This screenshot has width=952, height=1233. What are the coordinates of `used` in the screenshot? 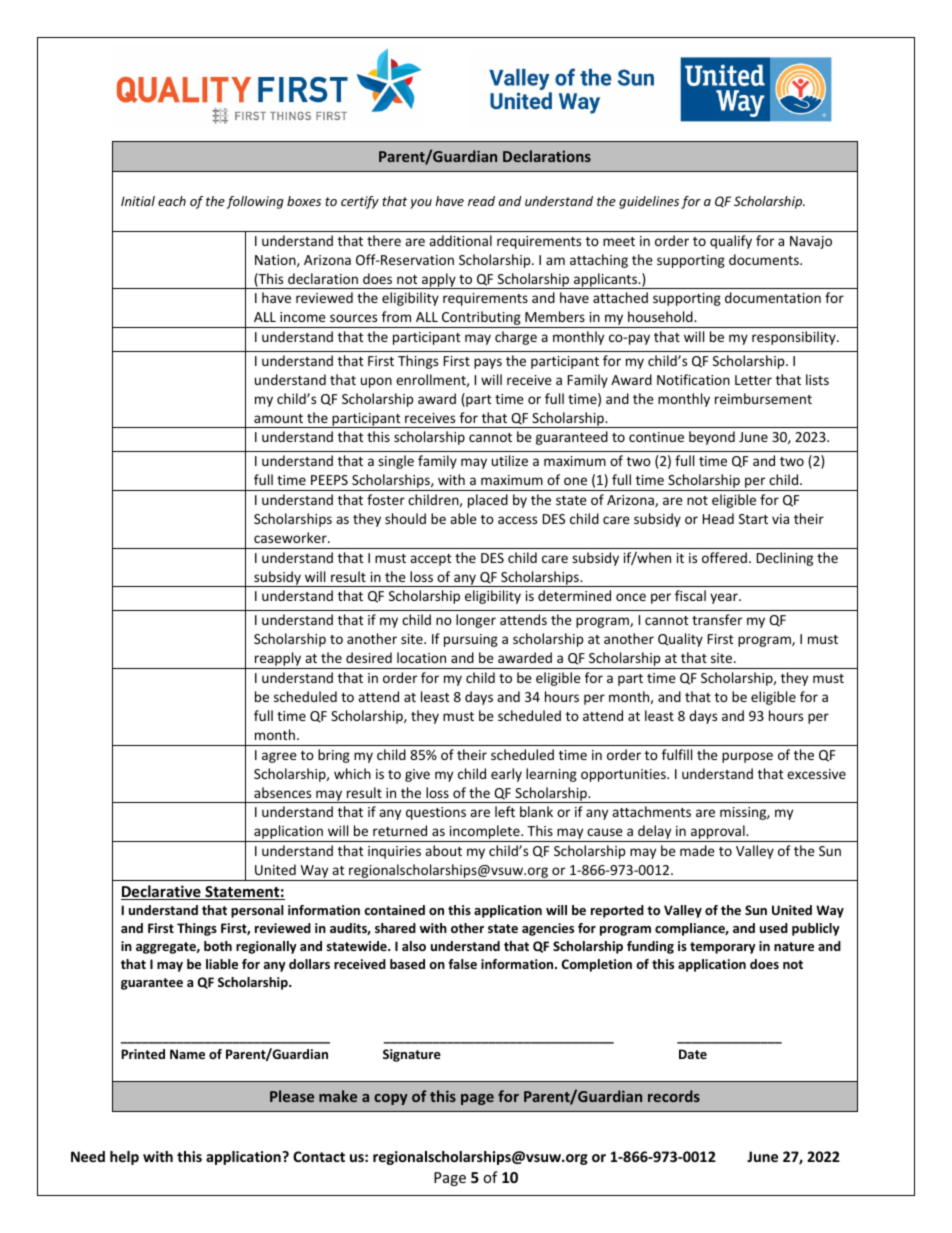 It's located at (774, 928).
